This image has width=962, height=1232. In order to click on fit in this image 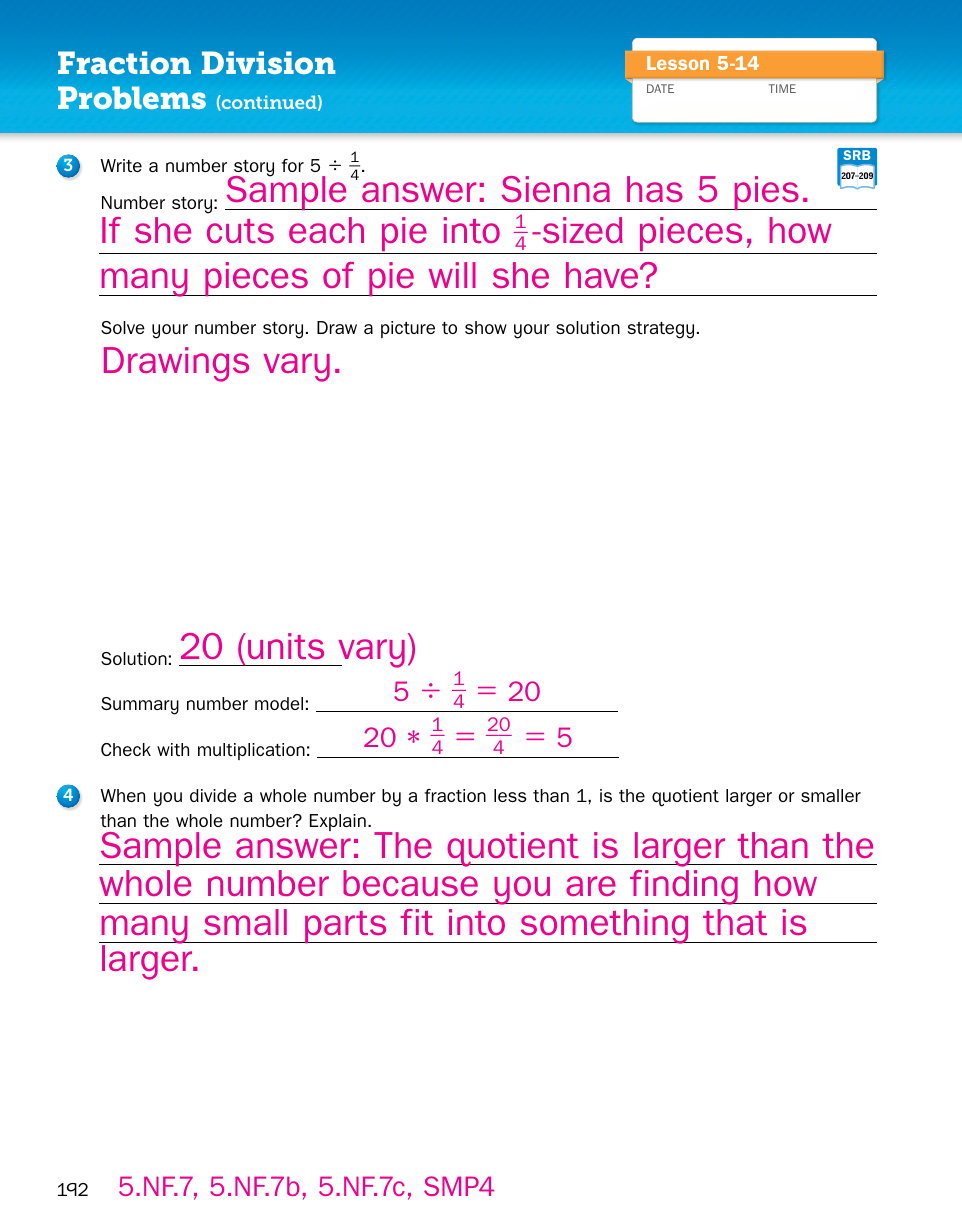, I will do `click(416, 922)`.
